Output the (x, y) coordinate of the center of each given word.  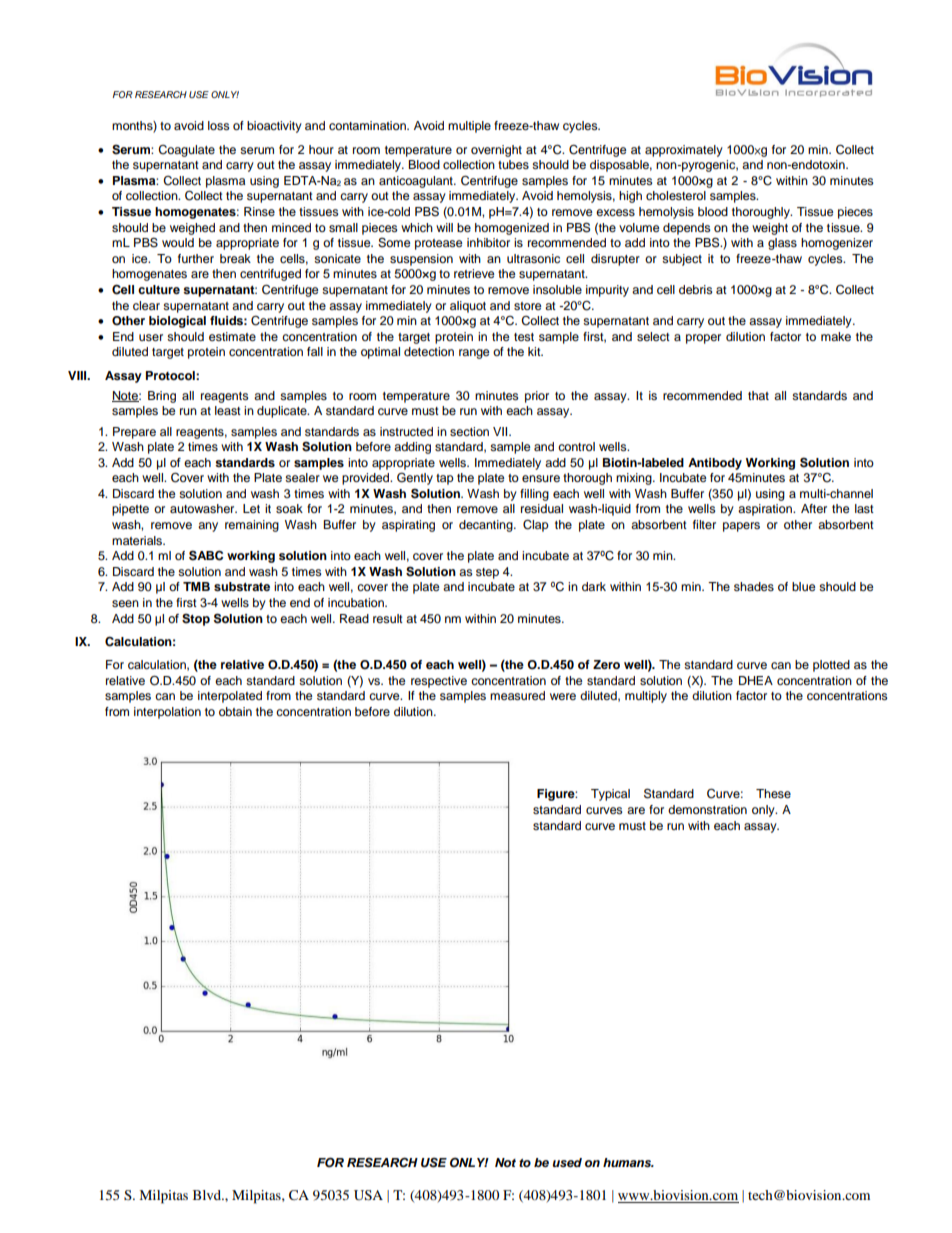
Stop (196, 619)
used (567, 1162)
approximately (684, 151)
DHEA (756, 680)
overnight (496, 151)
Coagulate (186, 151)
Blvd (208, 1195)
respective (439, 682)
